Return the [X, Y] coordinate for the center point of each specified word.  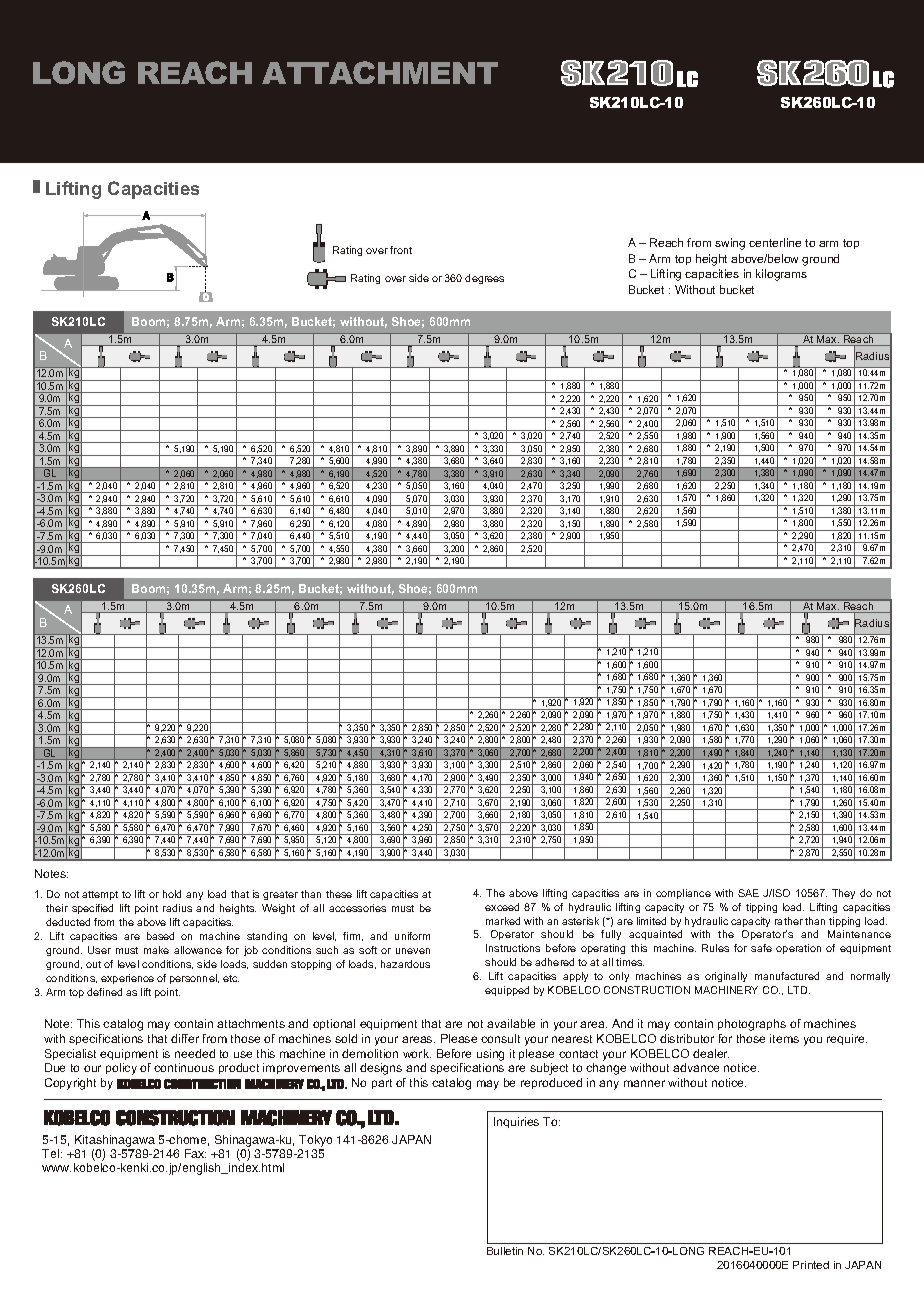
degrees [484, 279]
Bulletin [505, 1251]
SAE [748, 893]
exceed [502, 907]
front [401, 250]
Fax [195, 1153]
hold [172, 894]
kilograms [781, 275]
